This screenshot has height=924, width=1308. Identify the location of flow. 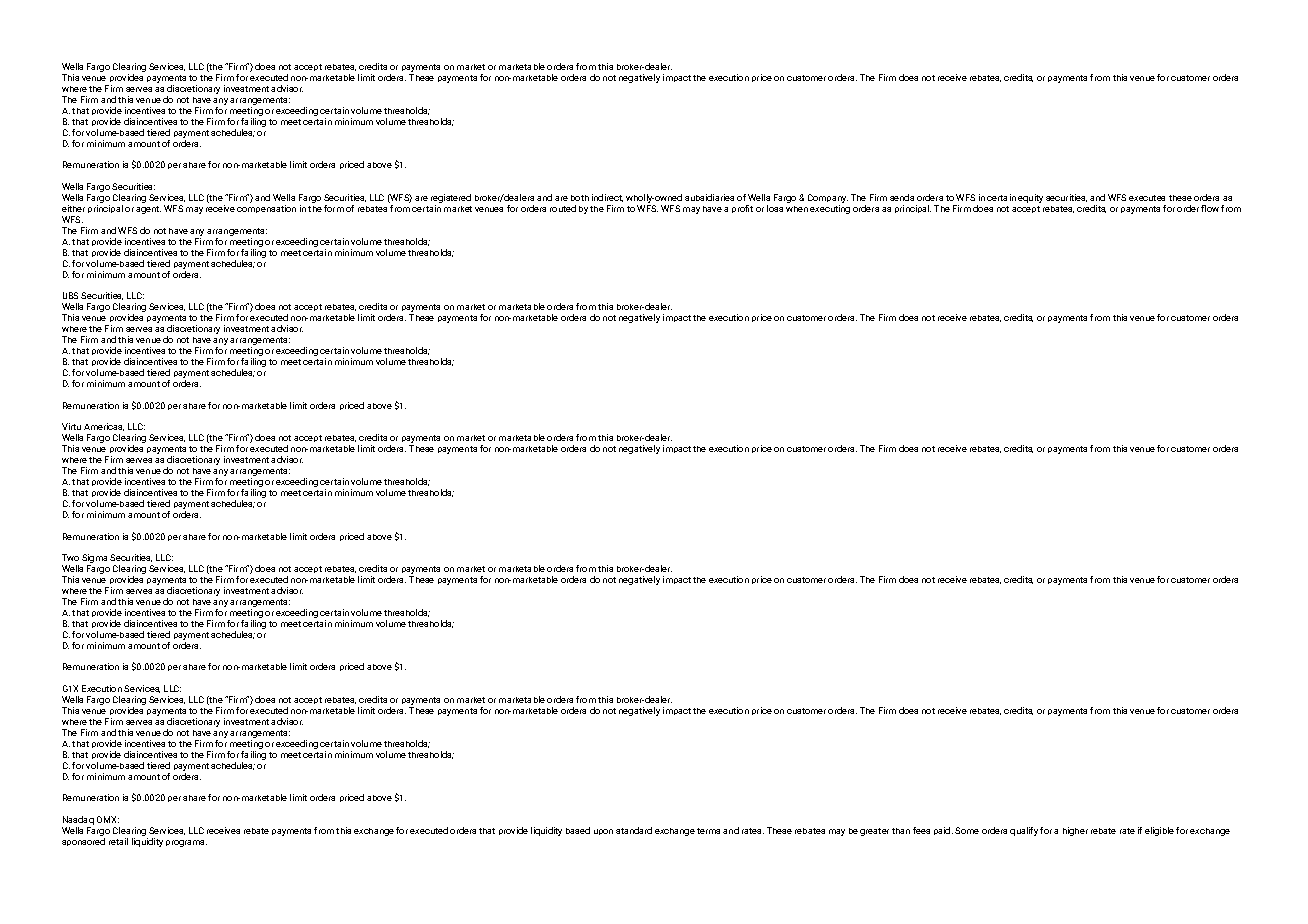
(1210, 208).
